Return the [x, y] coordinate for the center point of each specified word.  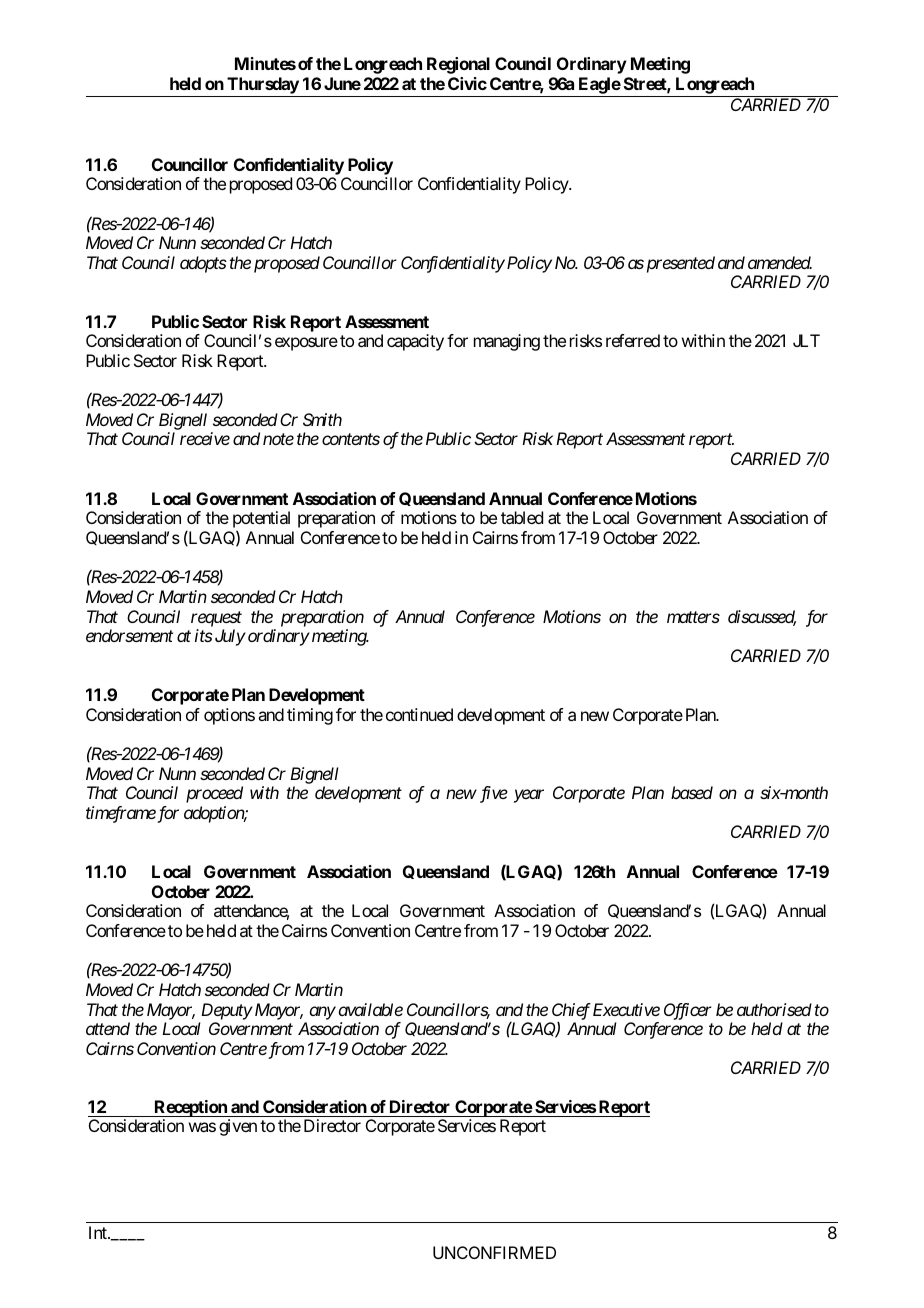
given [238, 1127]
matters [693, 617]
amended [780, 262]
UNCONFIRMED [494, 1252]
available [371, 1009]
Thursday [263, 85]
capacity [415, 342]
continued [419, 714]
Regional [458, 65]
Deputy [227, 1011]
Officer [688, 1011]
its [204, 635]
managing [507, 342]
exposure [306, 344]
